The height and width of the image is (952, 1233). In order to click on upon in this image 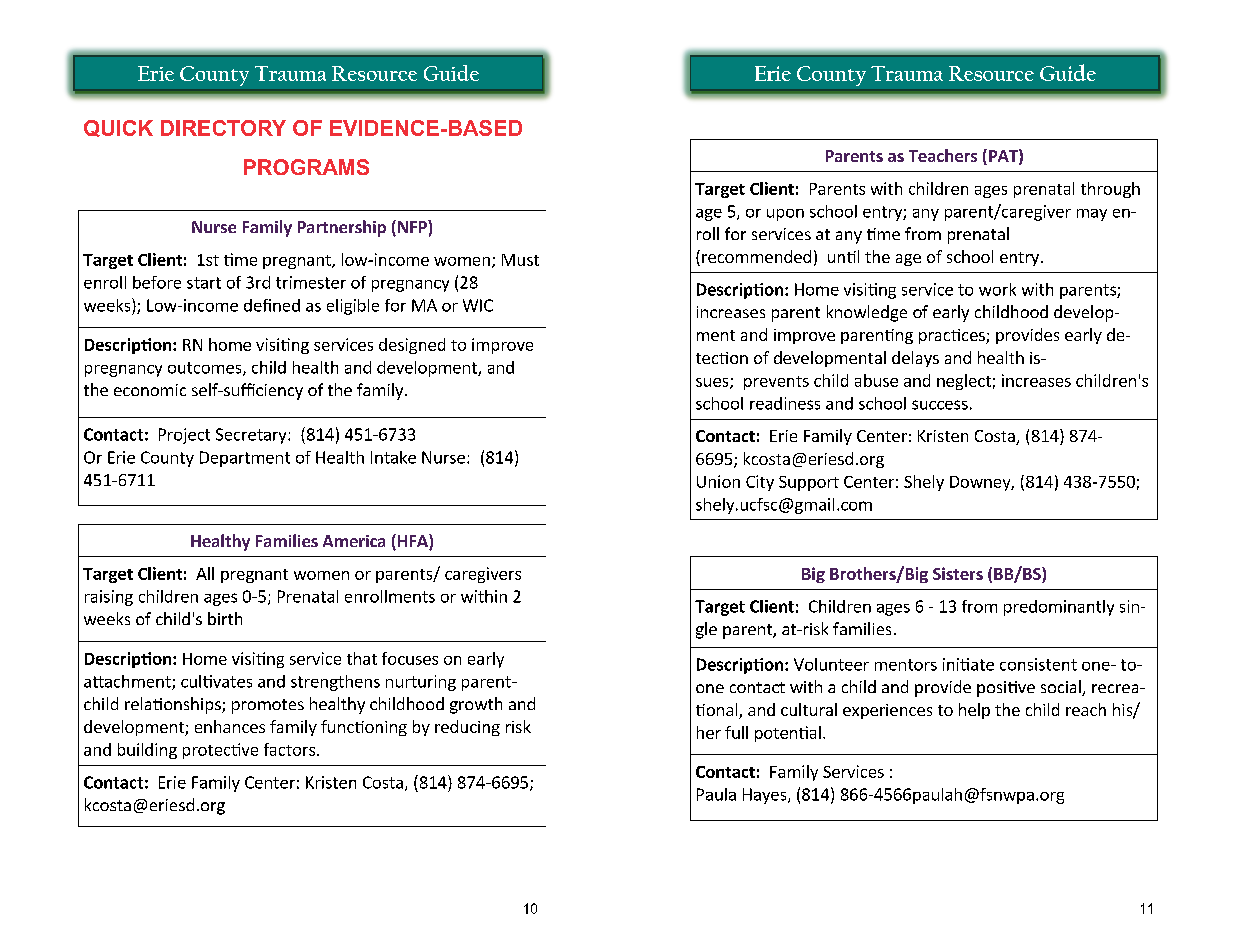, I will do `click(785, 215)`.
